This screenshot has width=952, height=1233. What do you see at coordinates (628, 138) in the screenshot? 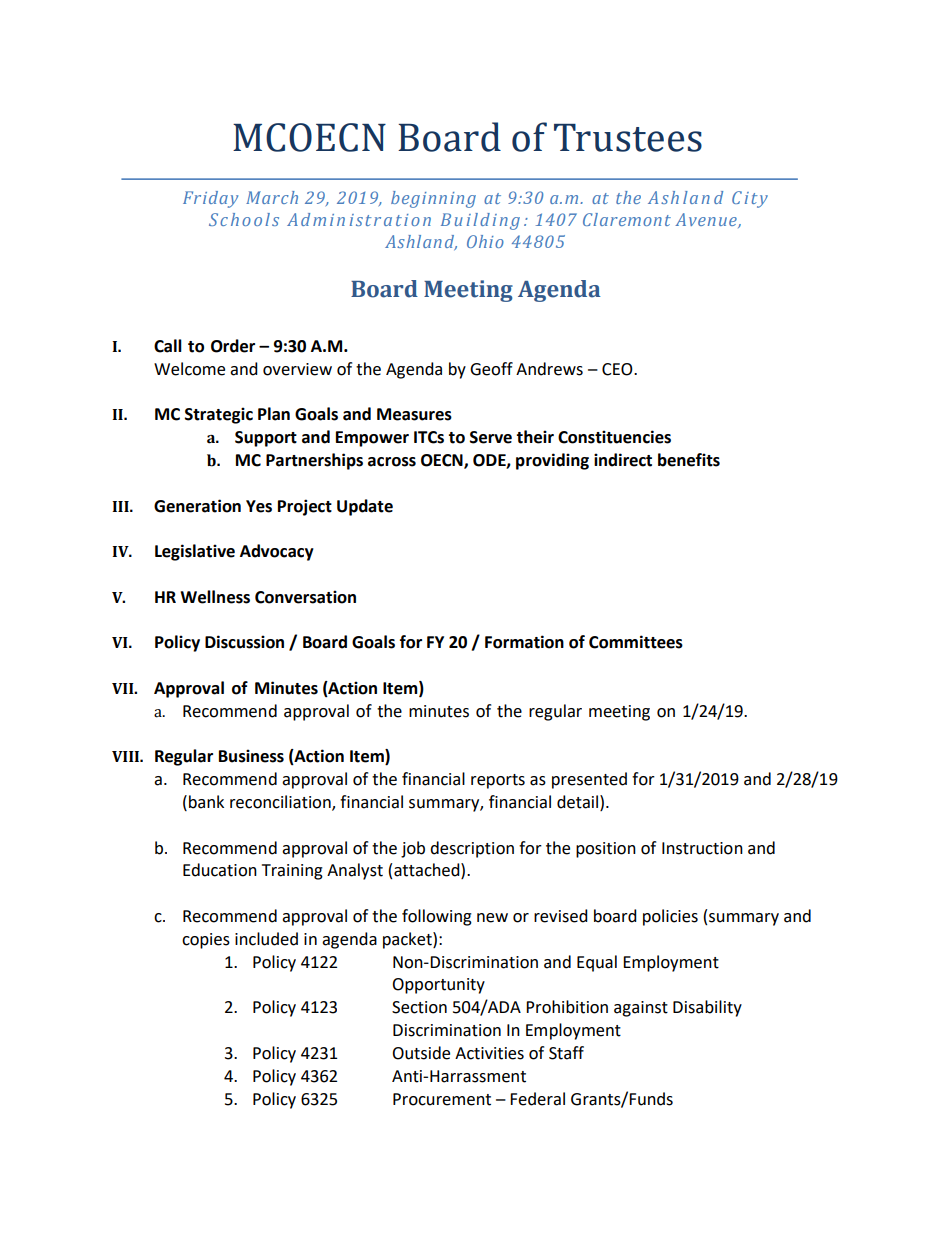
I see `Trustees` at bounding box center [628, 138].
